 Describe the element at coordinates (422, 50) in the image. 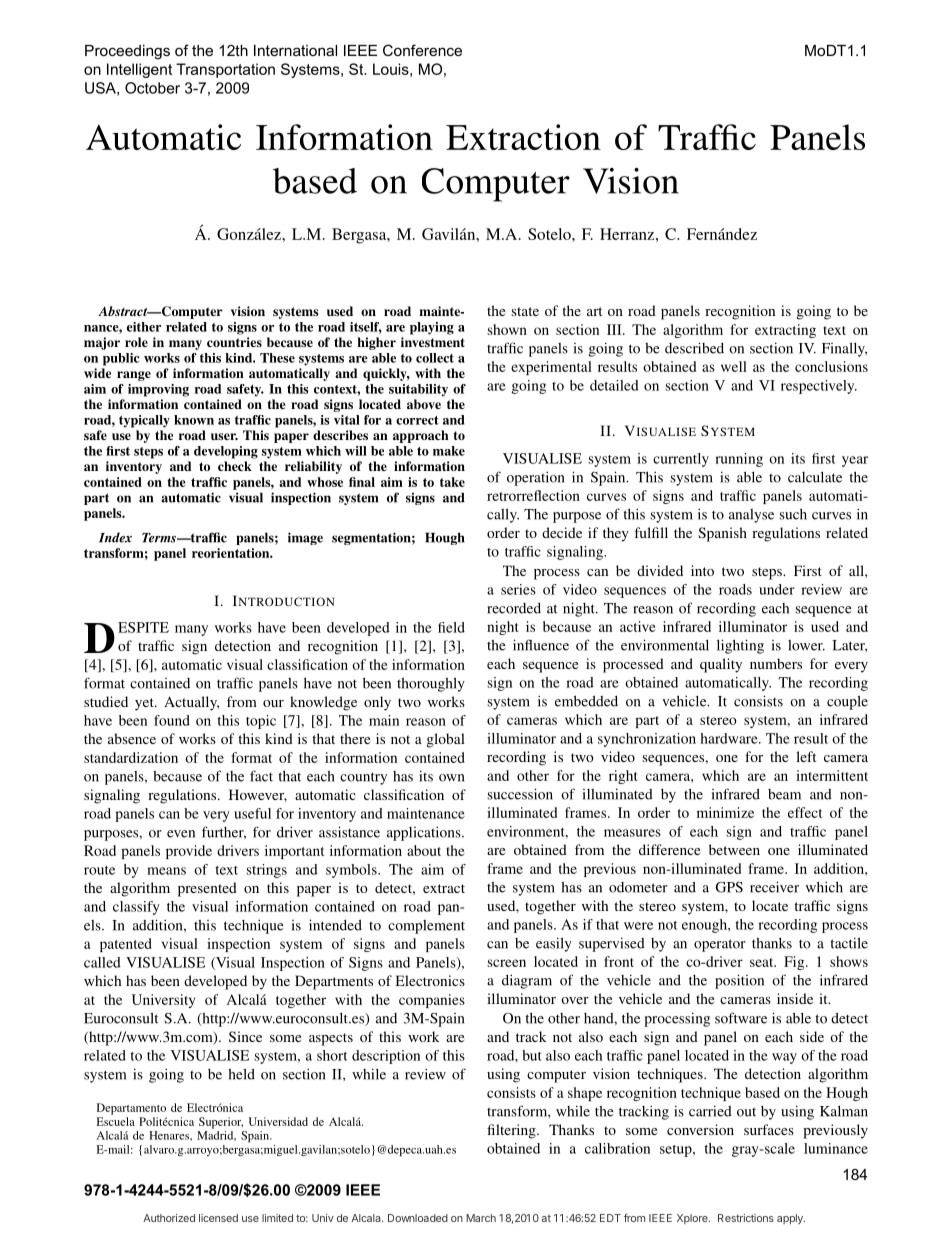

I see `Conference` at that location.
